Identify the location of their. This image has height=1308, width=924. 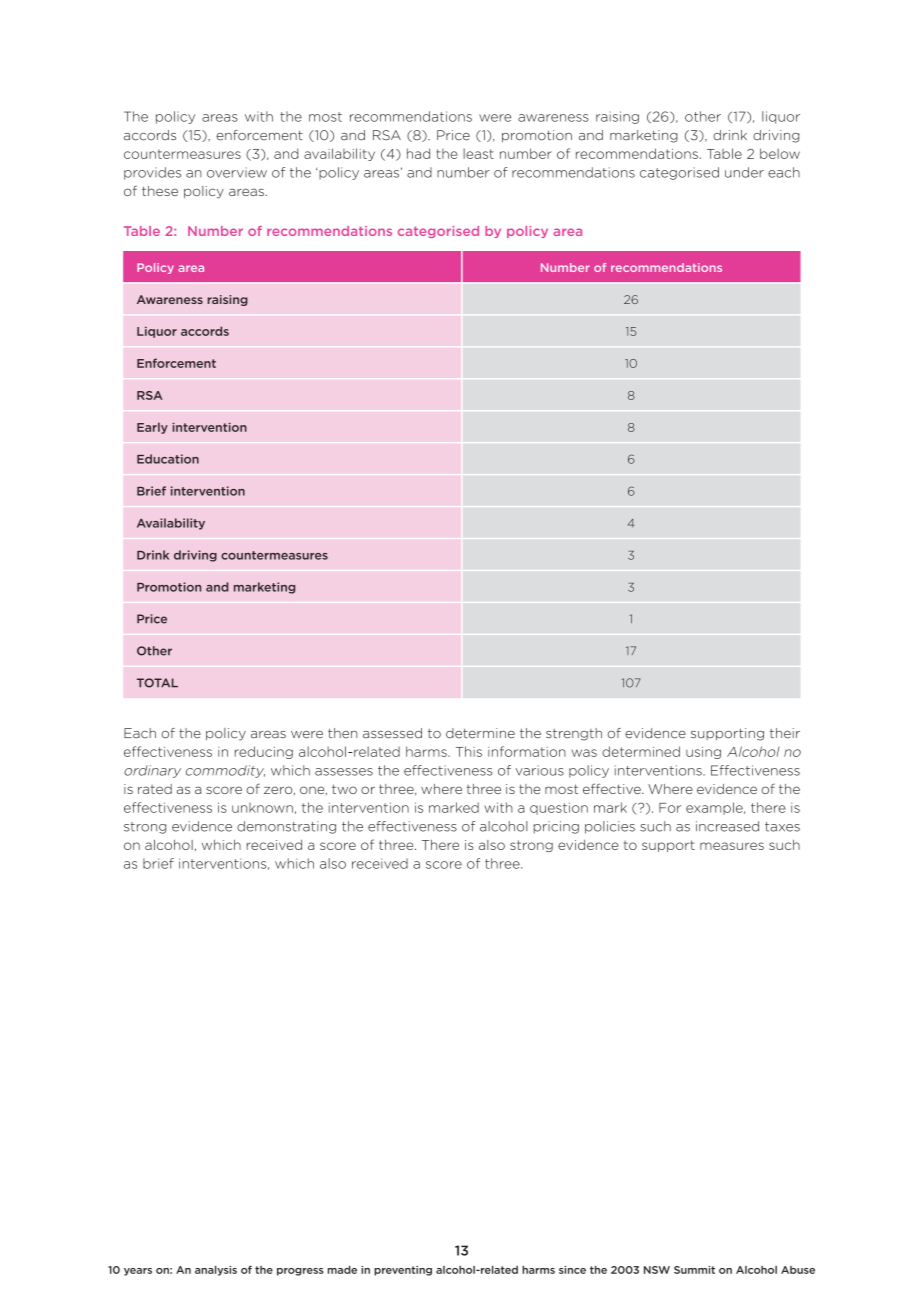
(785, 733).
